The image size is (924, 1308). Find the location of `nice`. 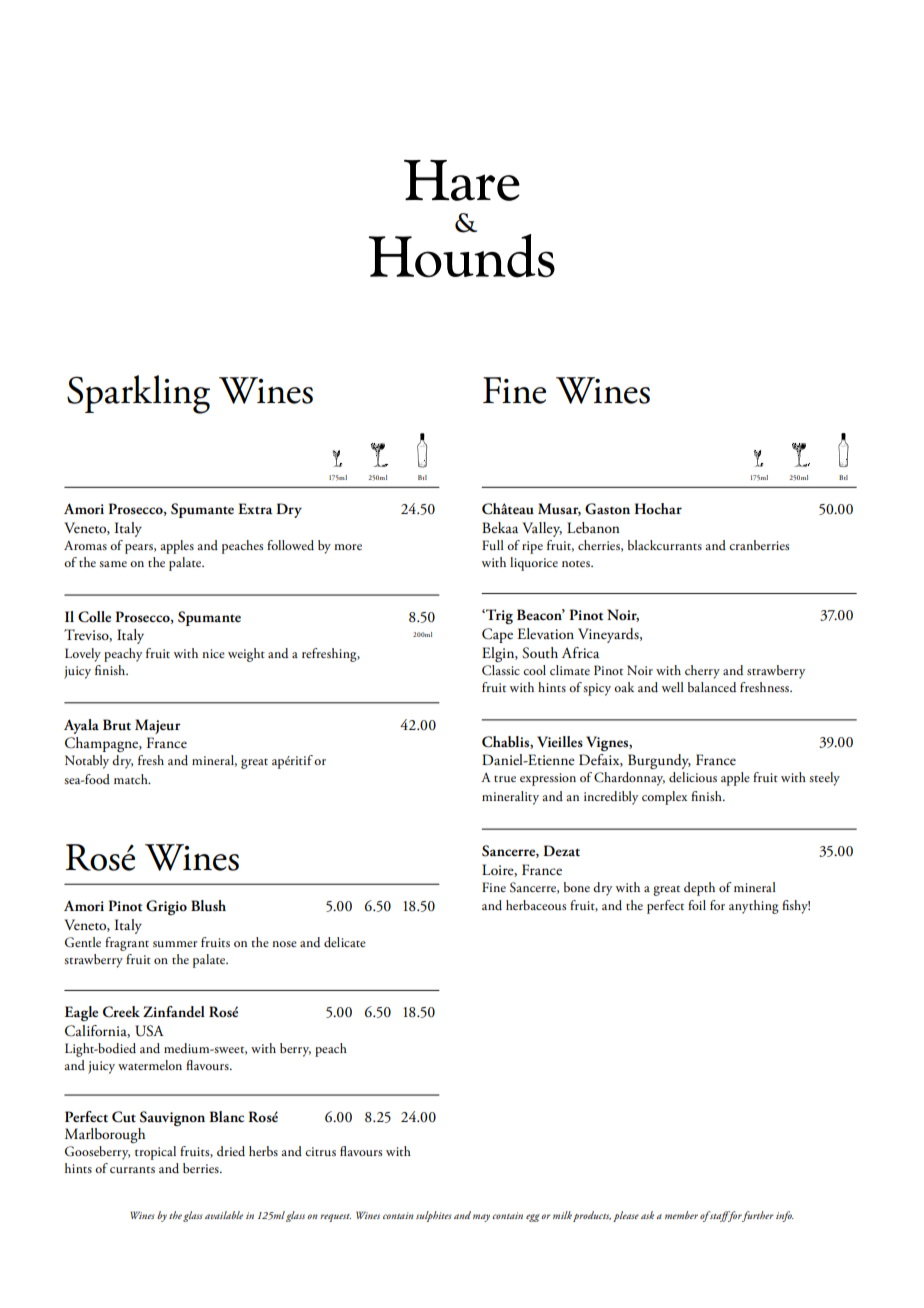

nice is located at coordinates (213, 653).
